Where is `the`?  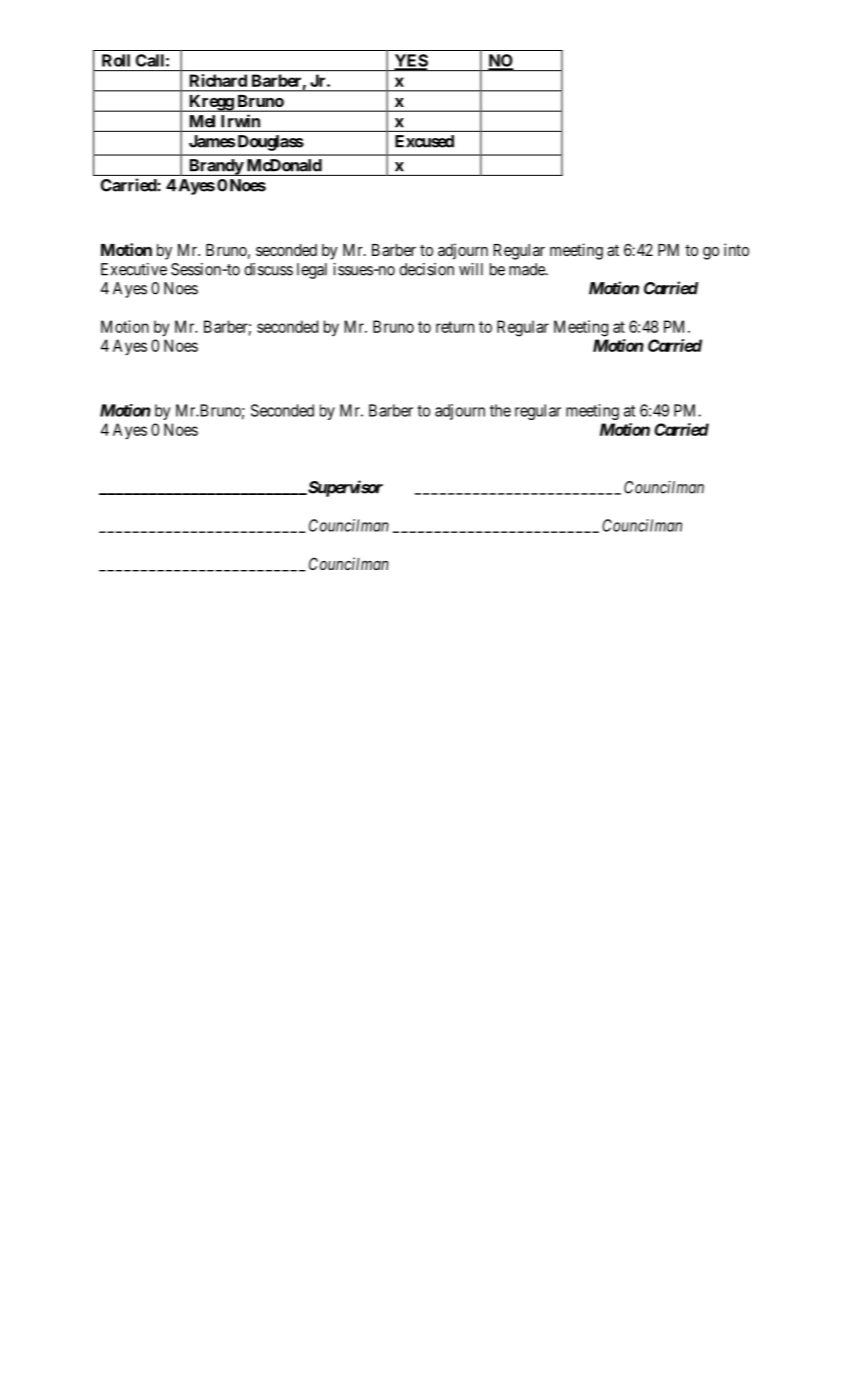
the is located at coordinates (500, 410).
